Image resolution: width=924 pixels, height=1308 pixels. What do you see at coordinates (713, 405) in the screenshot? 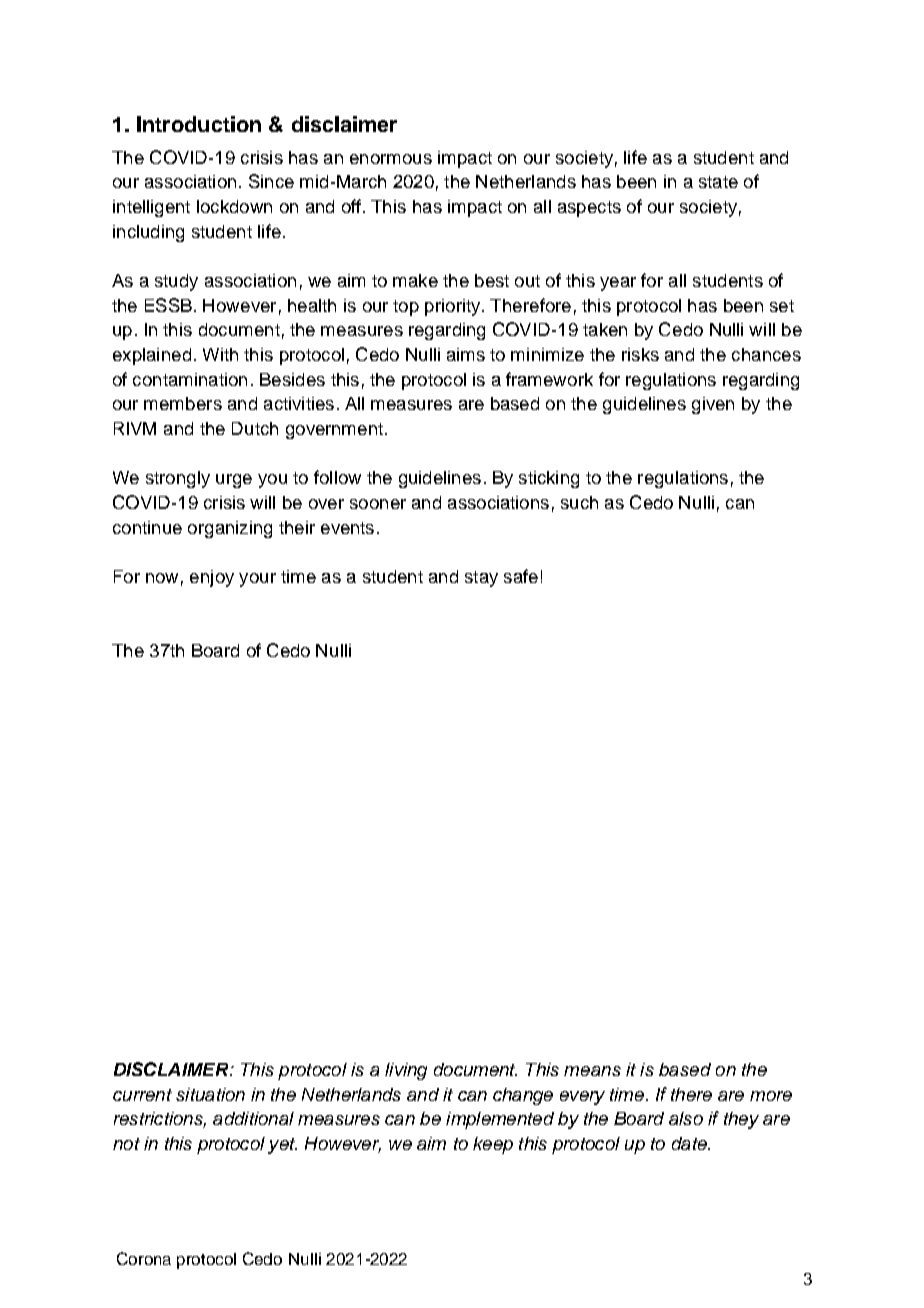
I see `given` at bounding box center [713, 405].
